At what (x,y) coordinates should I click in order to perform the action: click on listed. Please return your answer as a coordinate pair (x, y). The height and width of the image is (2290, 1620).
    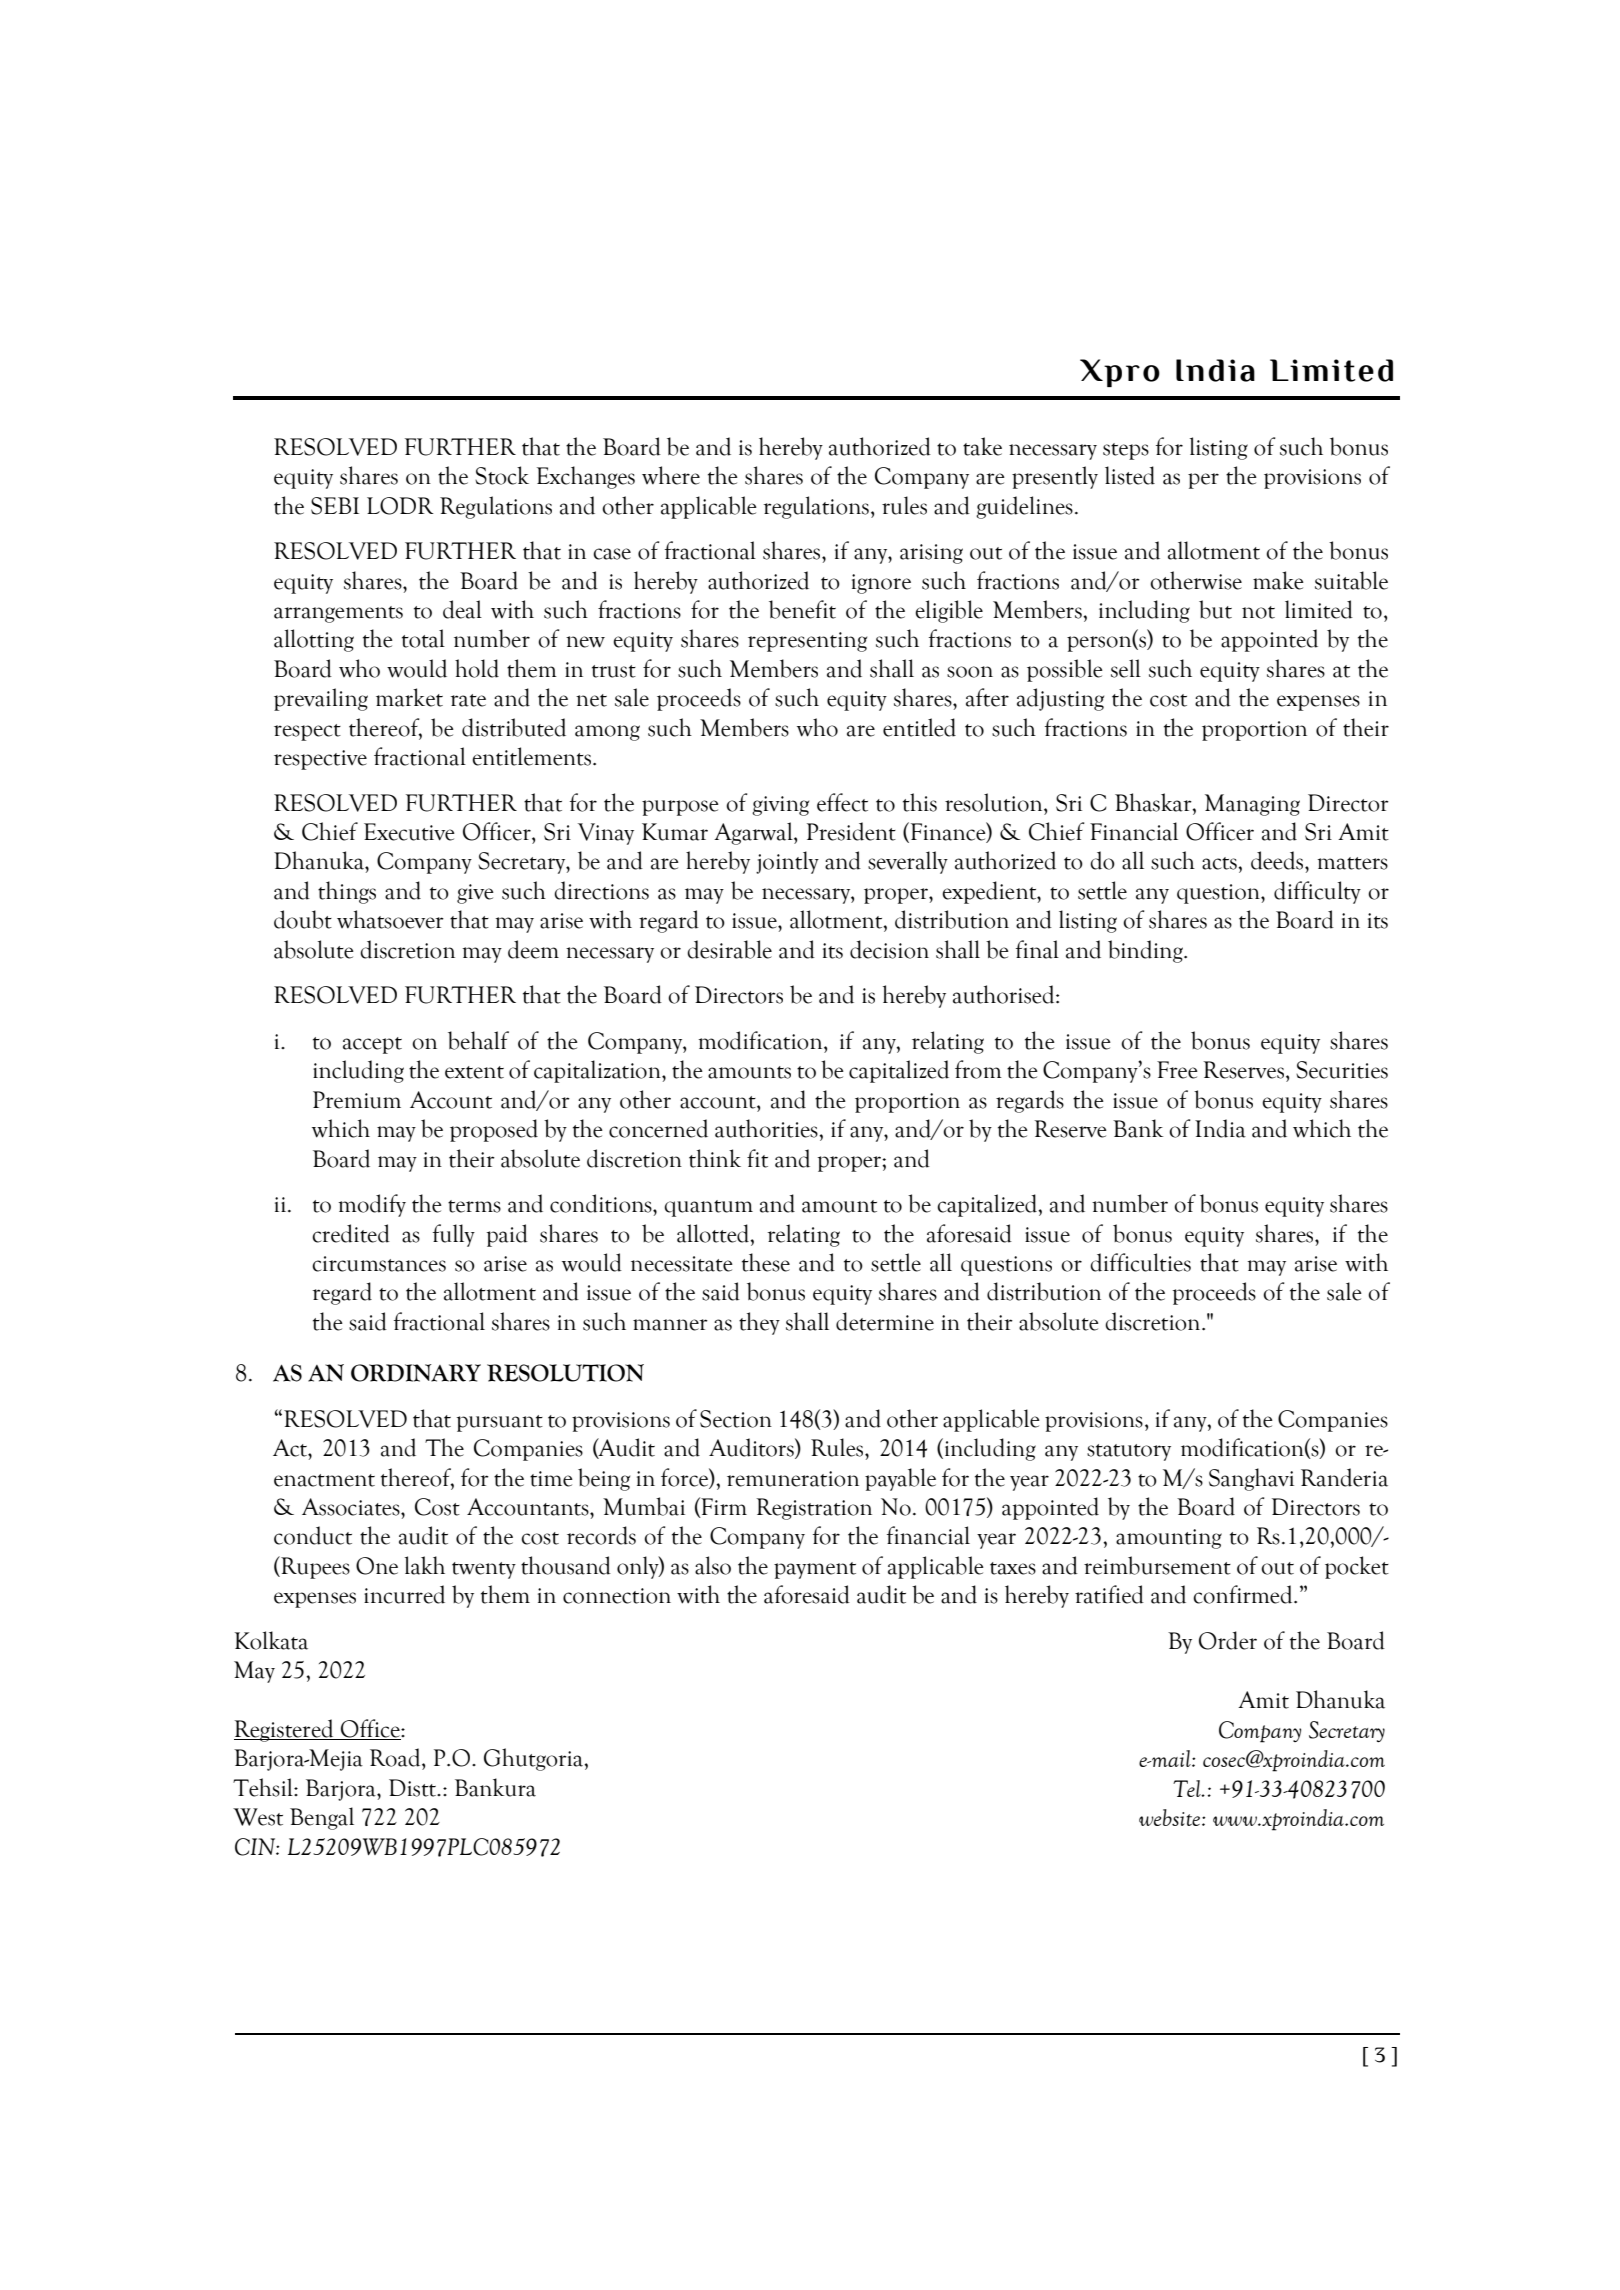
    Looking at the image, I should click on (1130, 475).
